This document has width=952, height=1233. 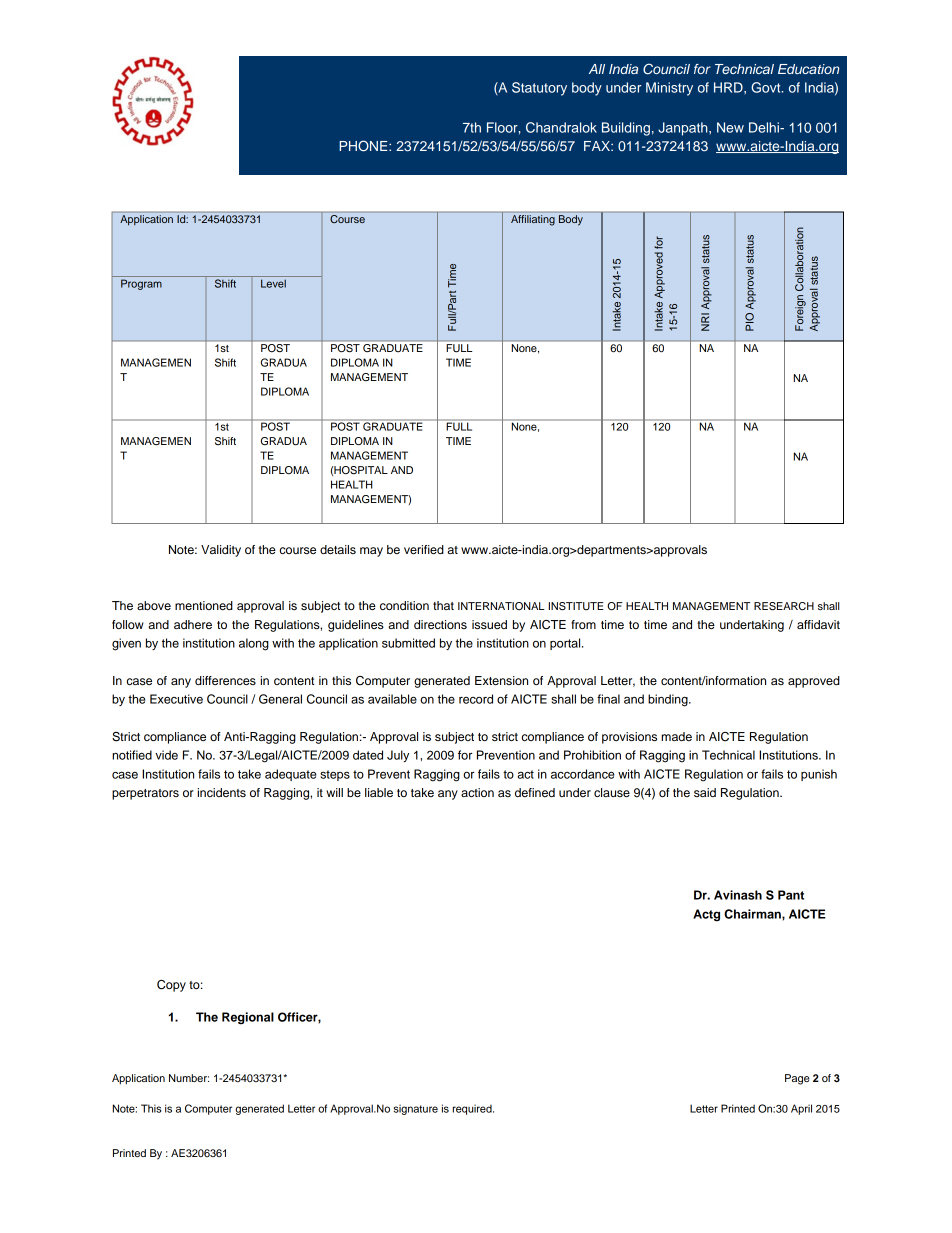 I want to click on Regional, so click(x=248, y=1018).
